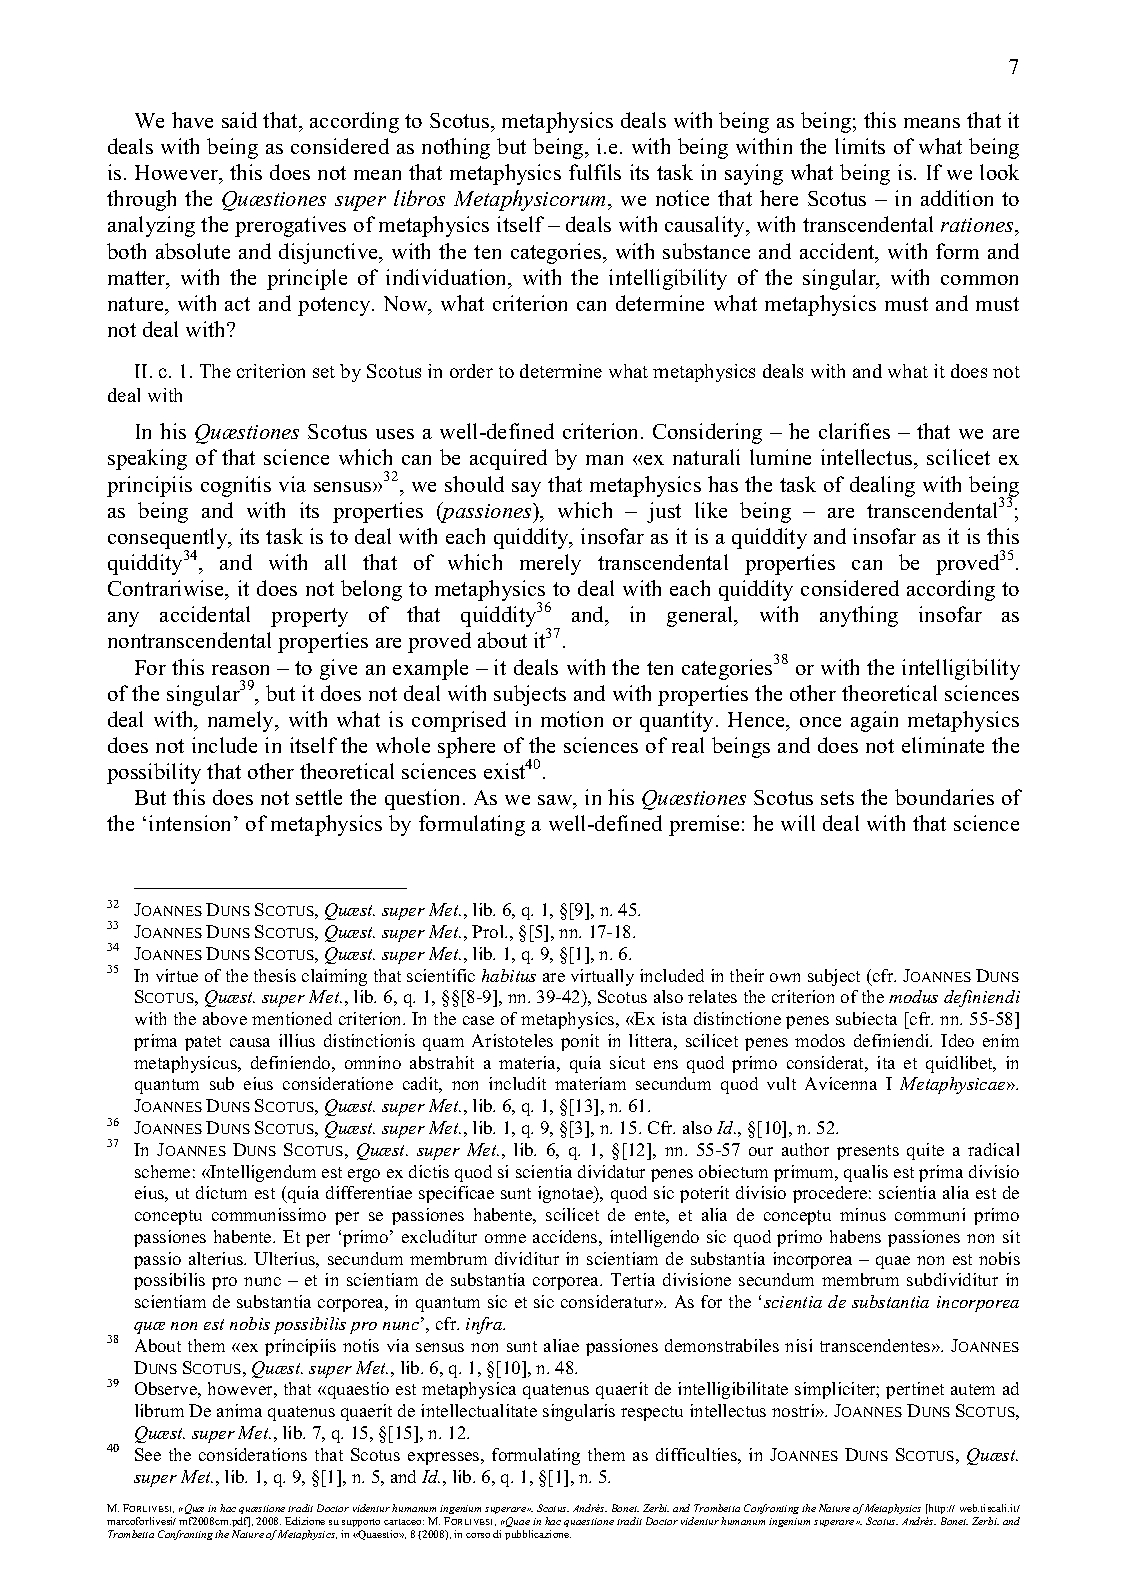  I want to click on virtually, so click(602, 977).
